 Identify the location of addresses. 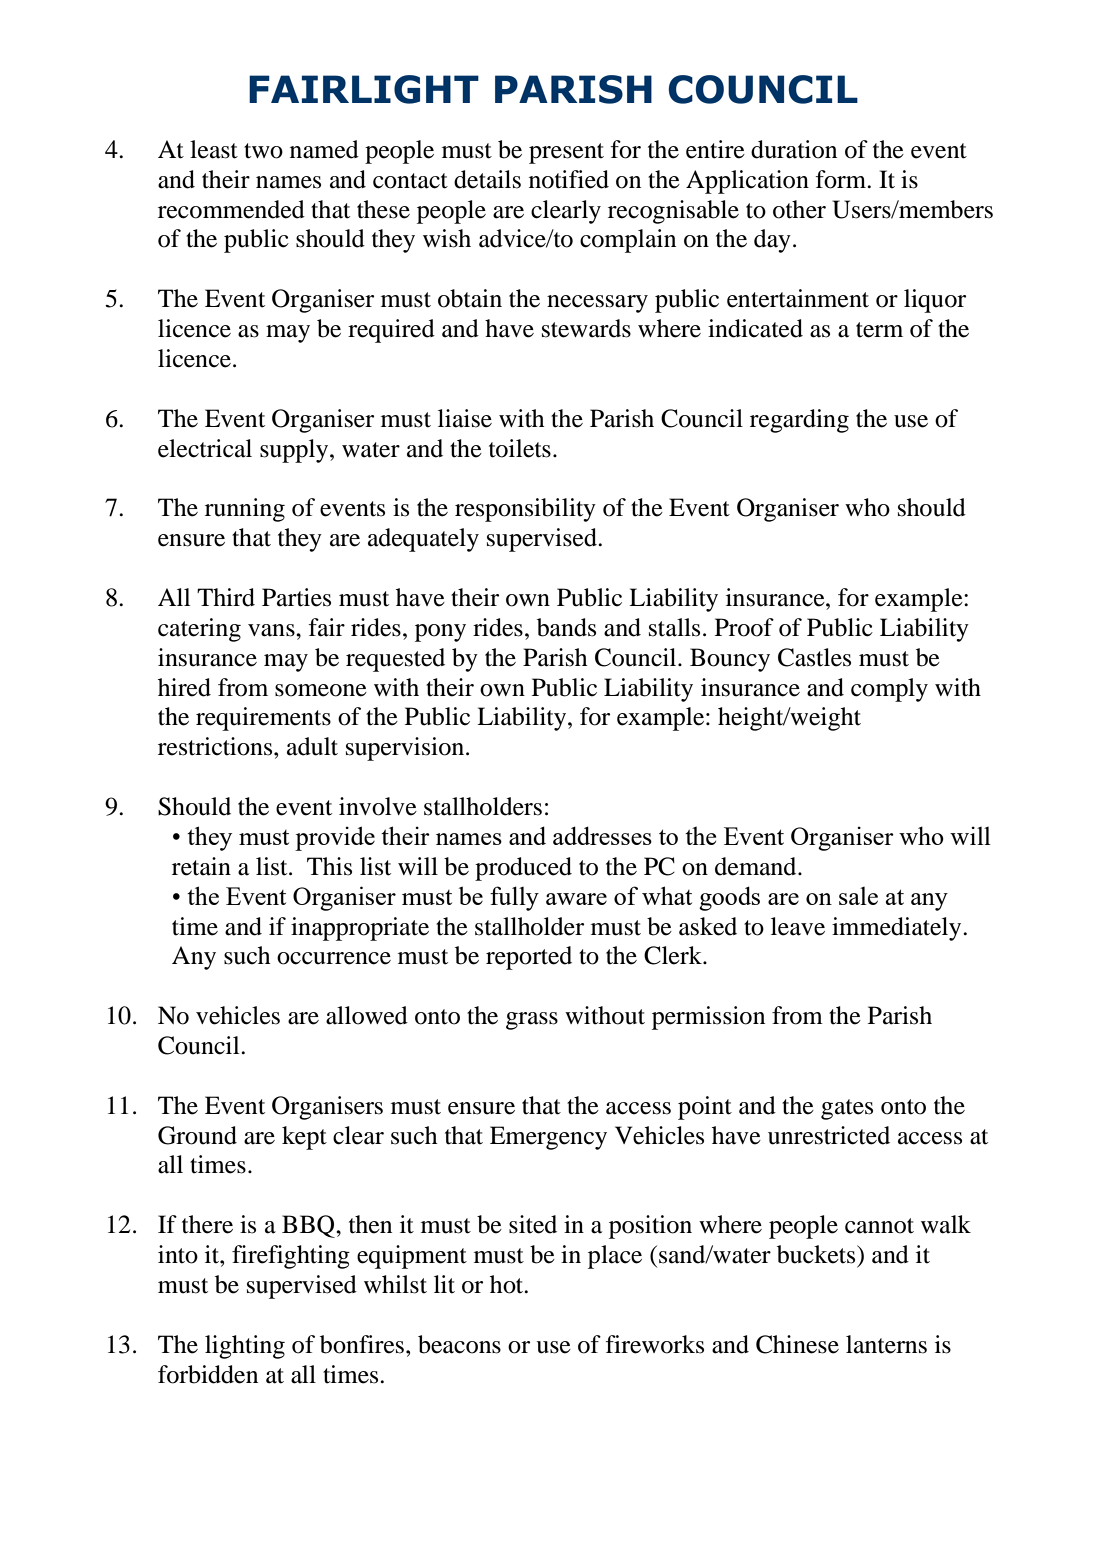
(602, 835).
